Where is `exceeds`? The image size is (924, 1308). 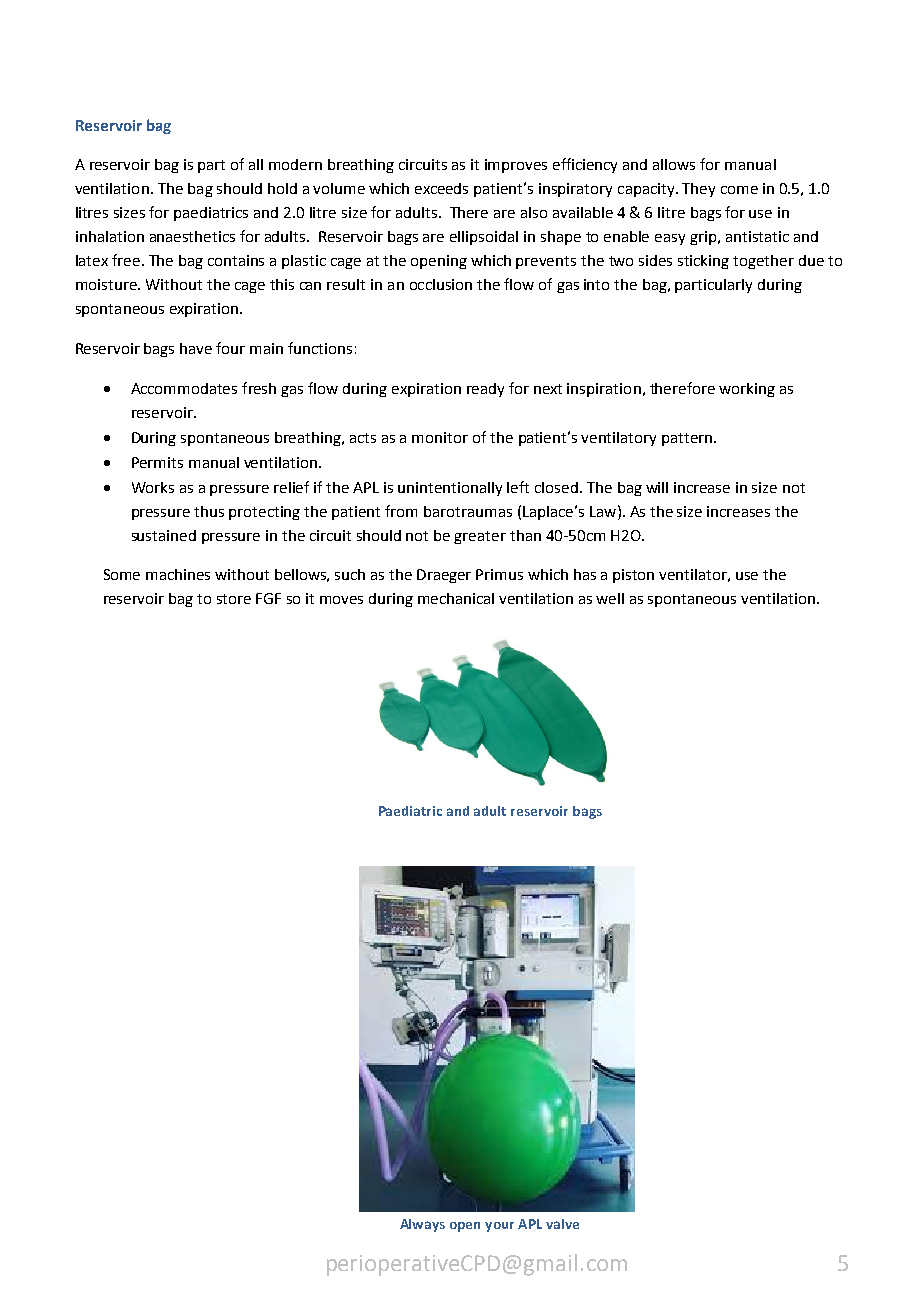 exceeds is located at coordinates (441, 188).
